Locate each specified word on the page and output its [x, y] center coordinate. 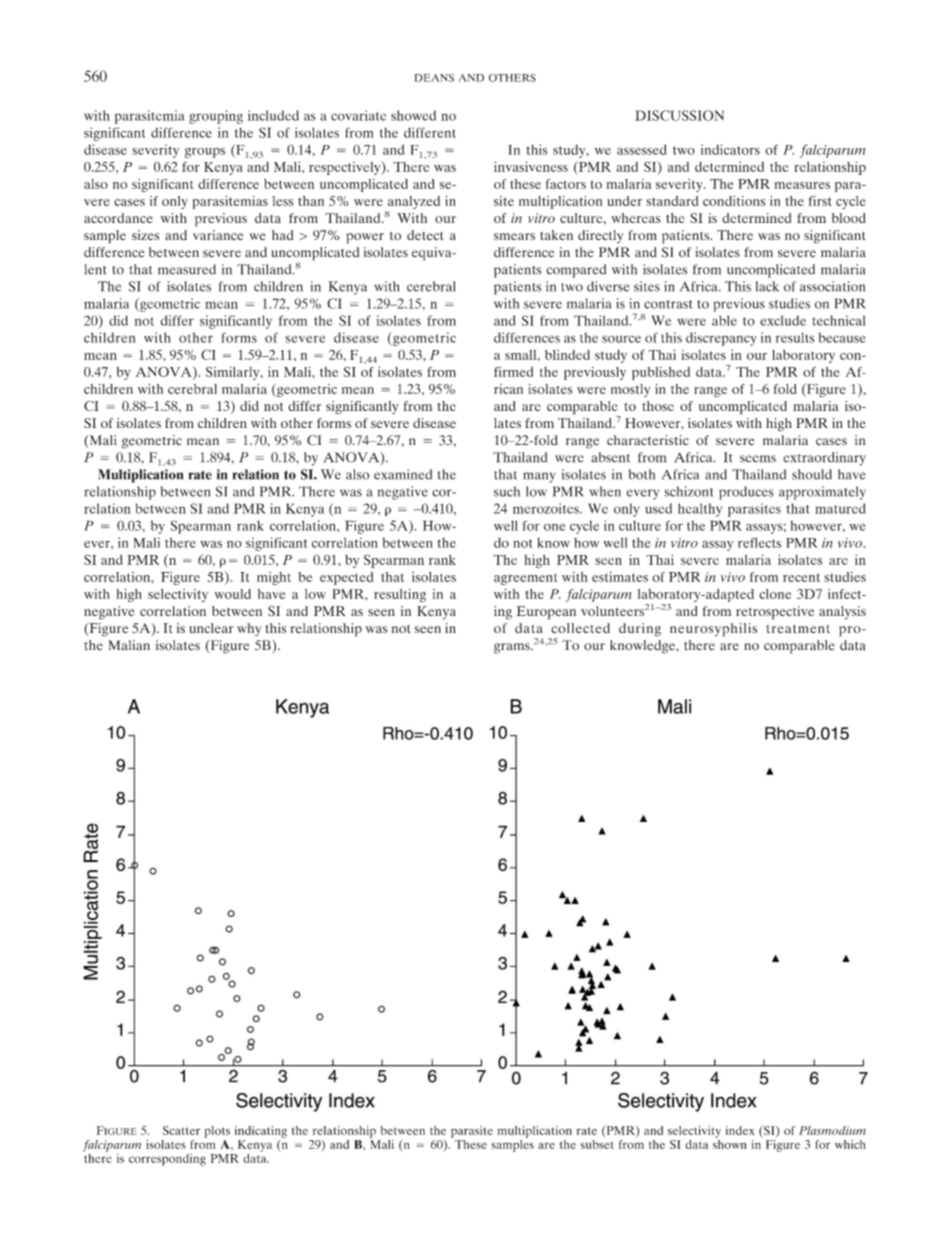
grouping [216, 117]
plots [217, 1132]
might [274, 578]
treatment [798, 628]
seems [758, 459]
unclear [211, 628]
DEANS [434, 78]
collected [580, 628]
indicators [730, 149]
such [507, 491]
